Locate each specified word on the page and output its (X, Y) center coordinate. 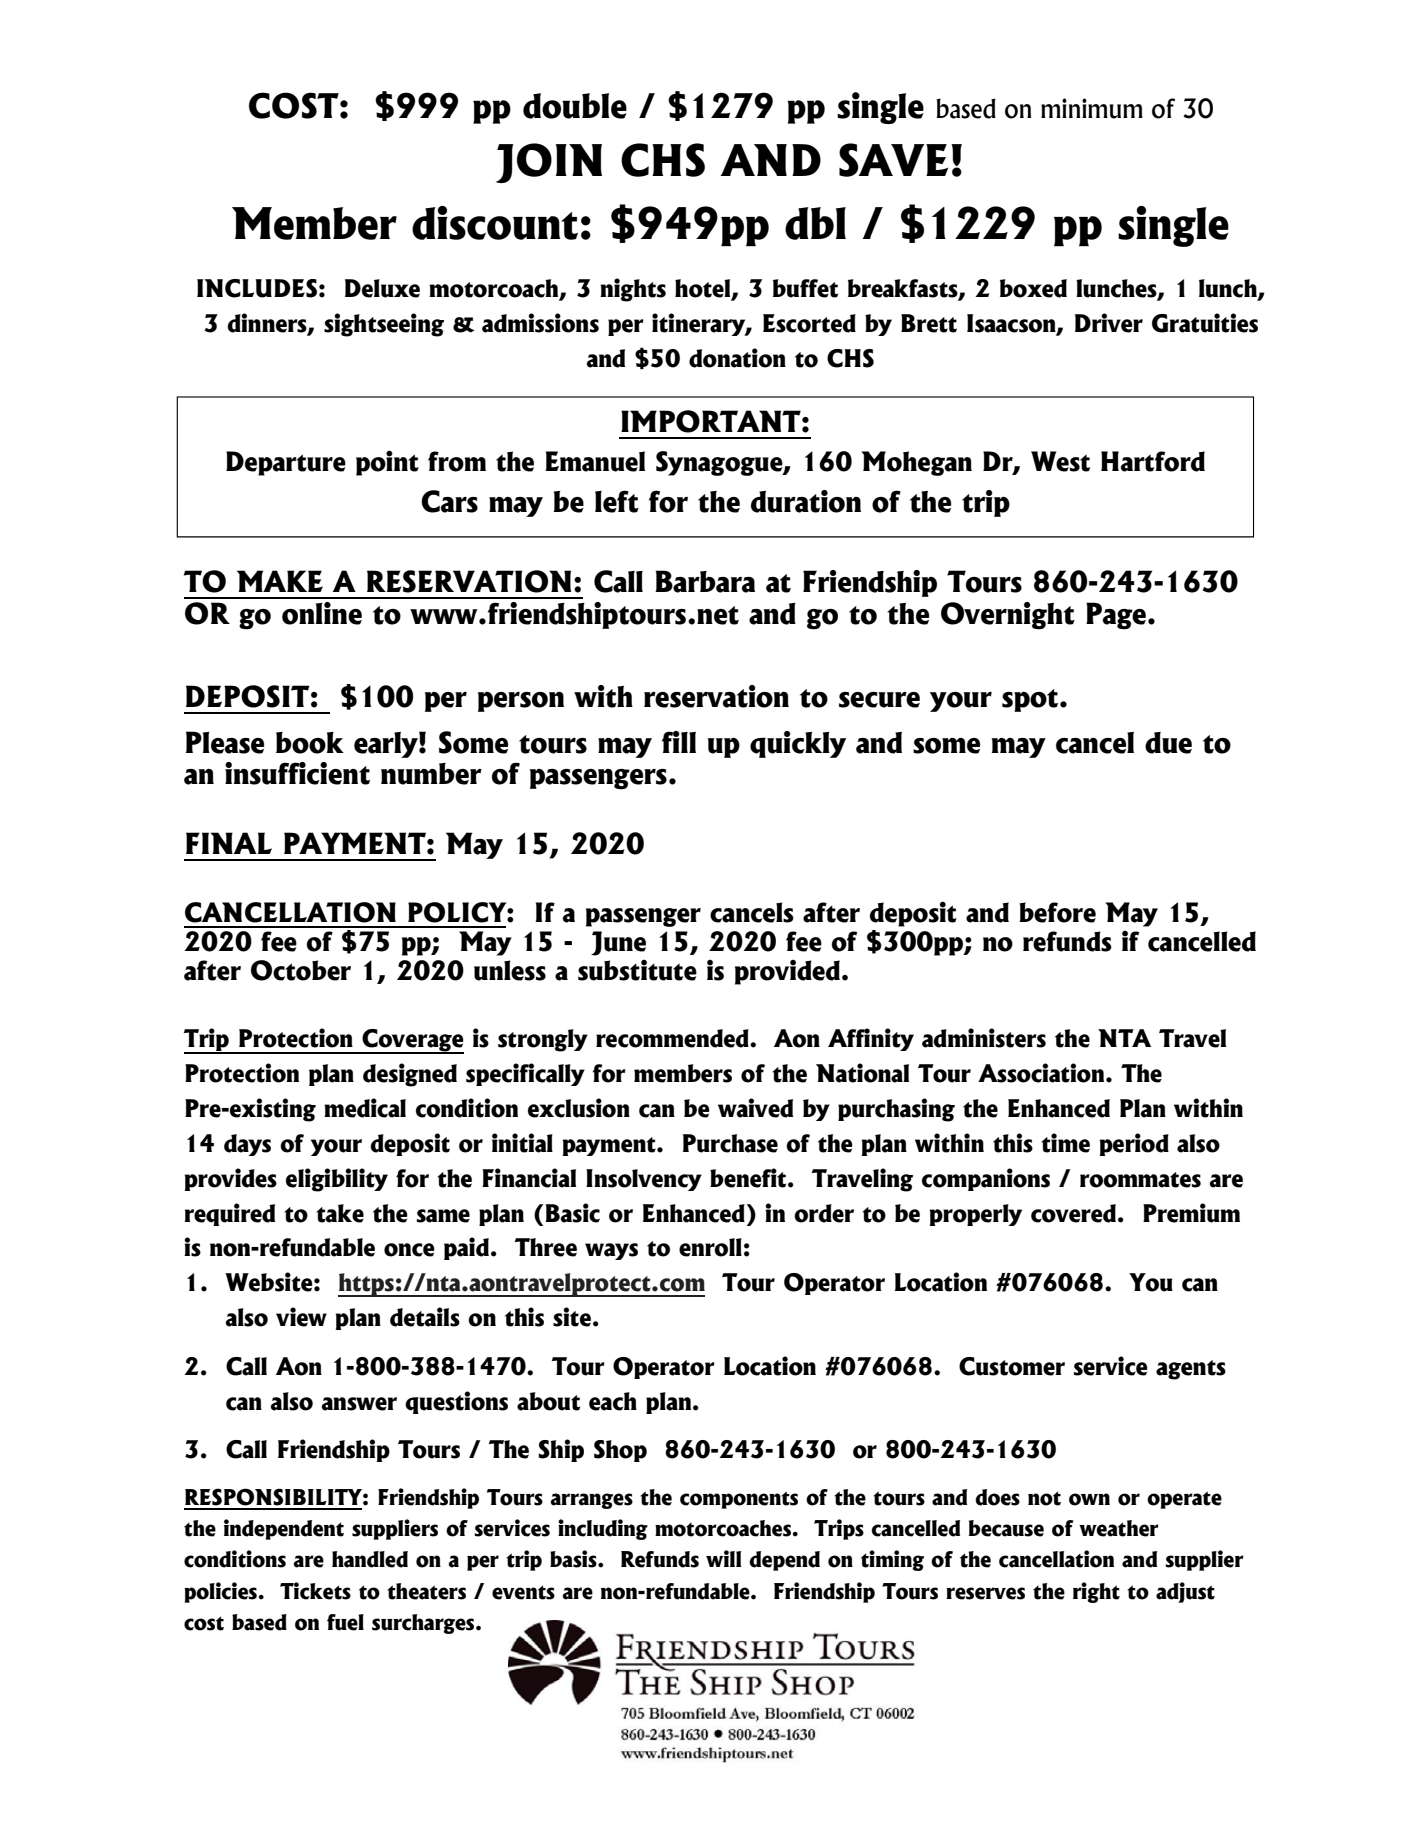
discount (495, 223)
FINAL (229, 843)
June (618, 943)
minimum (1092, 108)
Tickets (315, 1591)
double (575, 106)
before (1057, 912)
